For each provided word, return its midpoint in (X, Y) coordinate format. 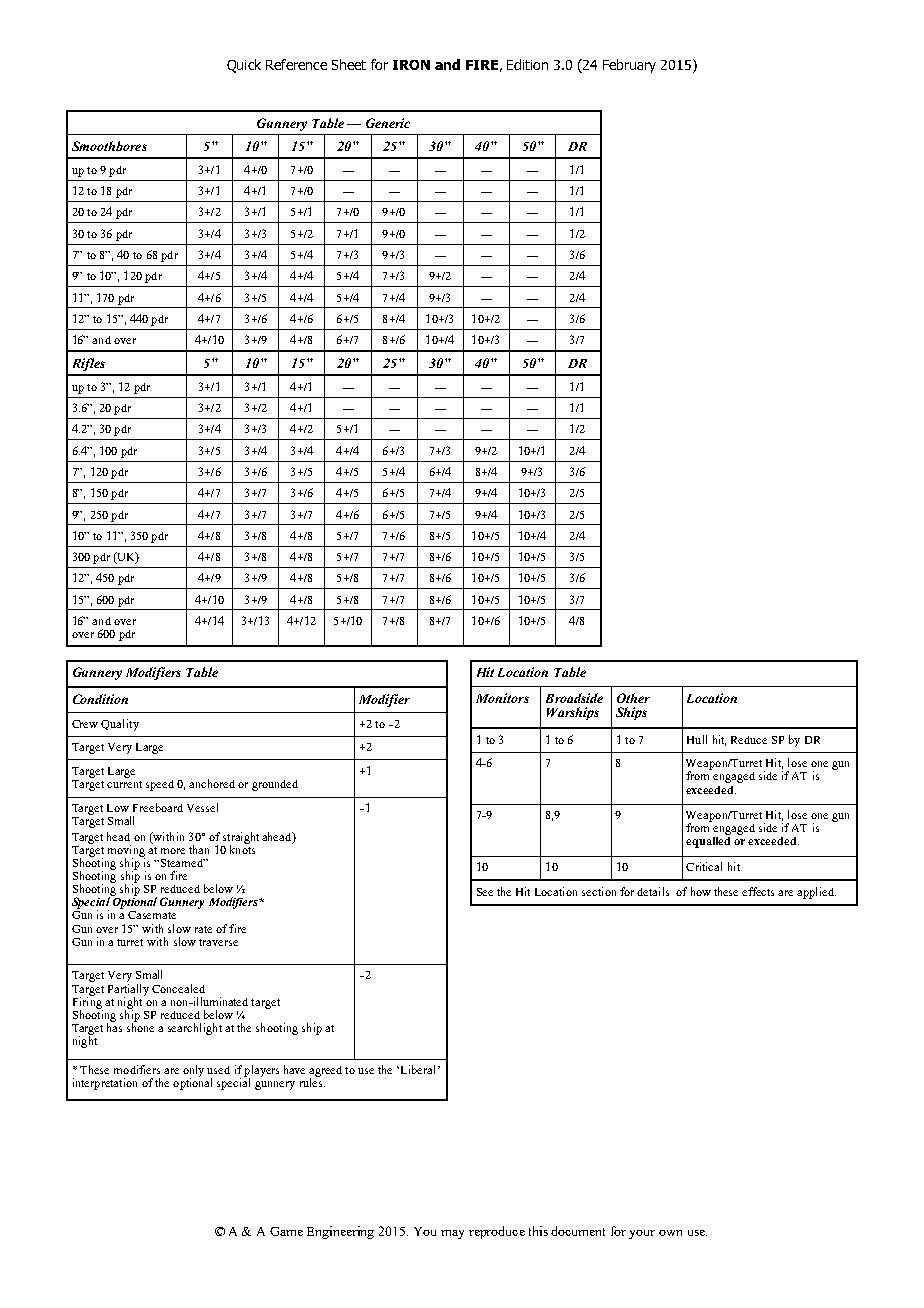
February (629, 66)
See (485, 892)
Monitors (502, 698)
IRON (411, 65)
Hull (697, 739)
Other (633, 698)
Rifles (89, 364)
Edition (527, 64)
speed (160, 785)
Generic (388, 123)
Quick (244, 66)
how (701, 891)
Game (286, 1231)
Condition (100, 699)
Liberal (420, 1069)
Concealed (178, 988)
